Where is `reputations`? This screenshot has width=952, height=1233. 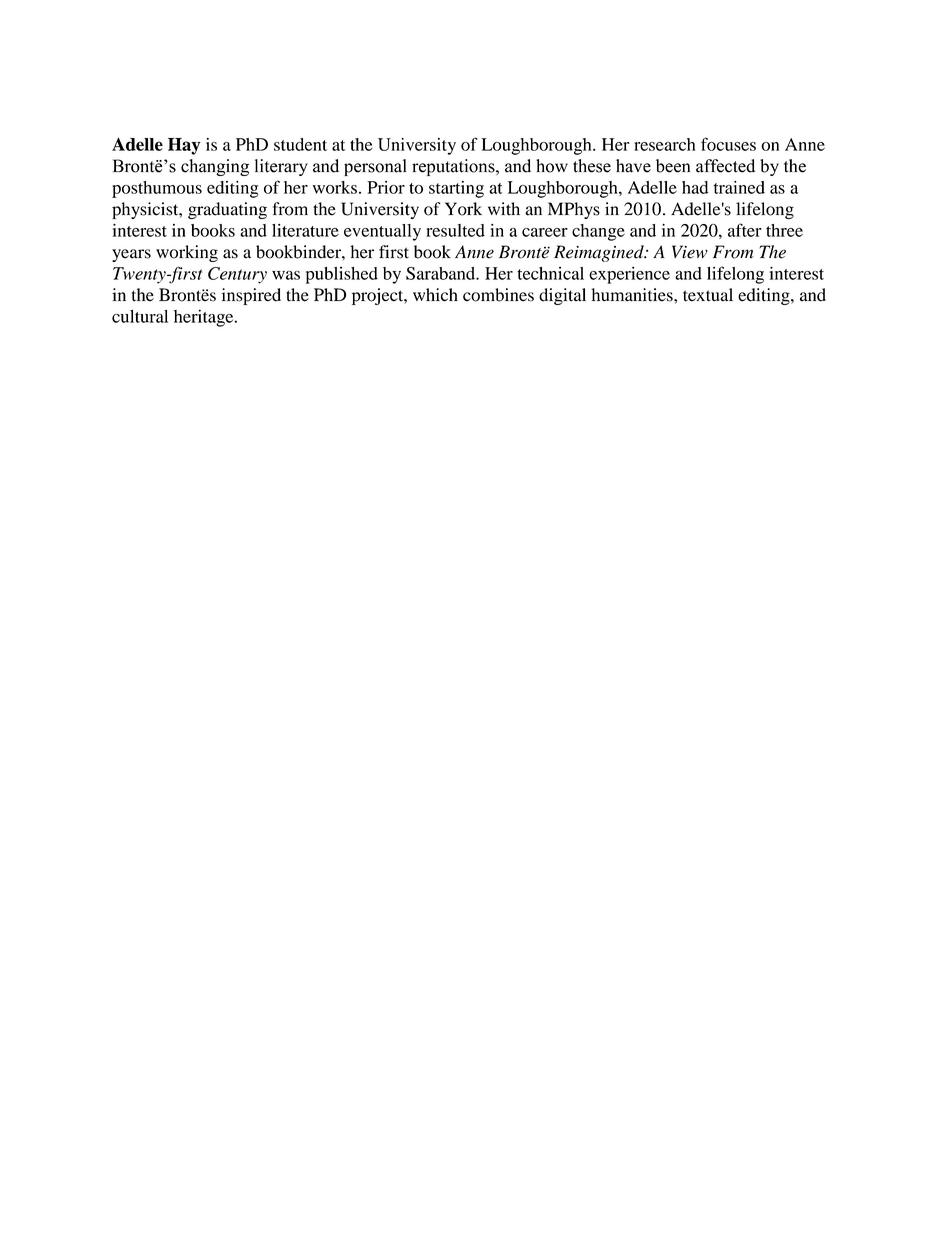 reputations is located at coordinates (454, 167).
